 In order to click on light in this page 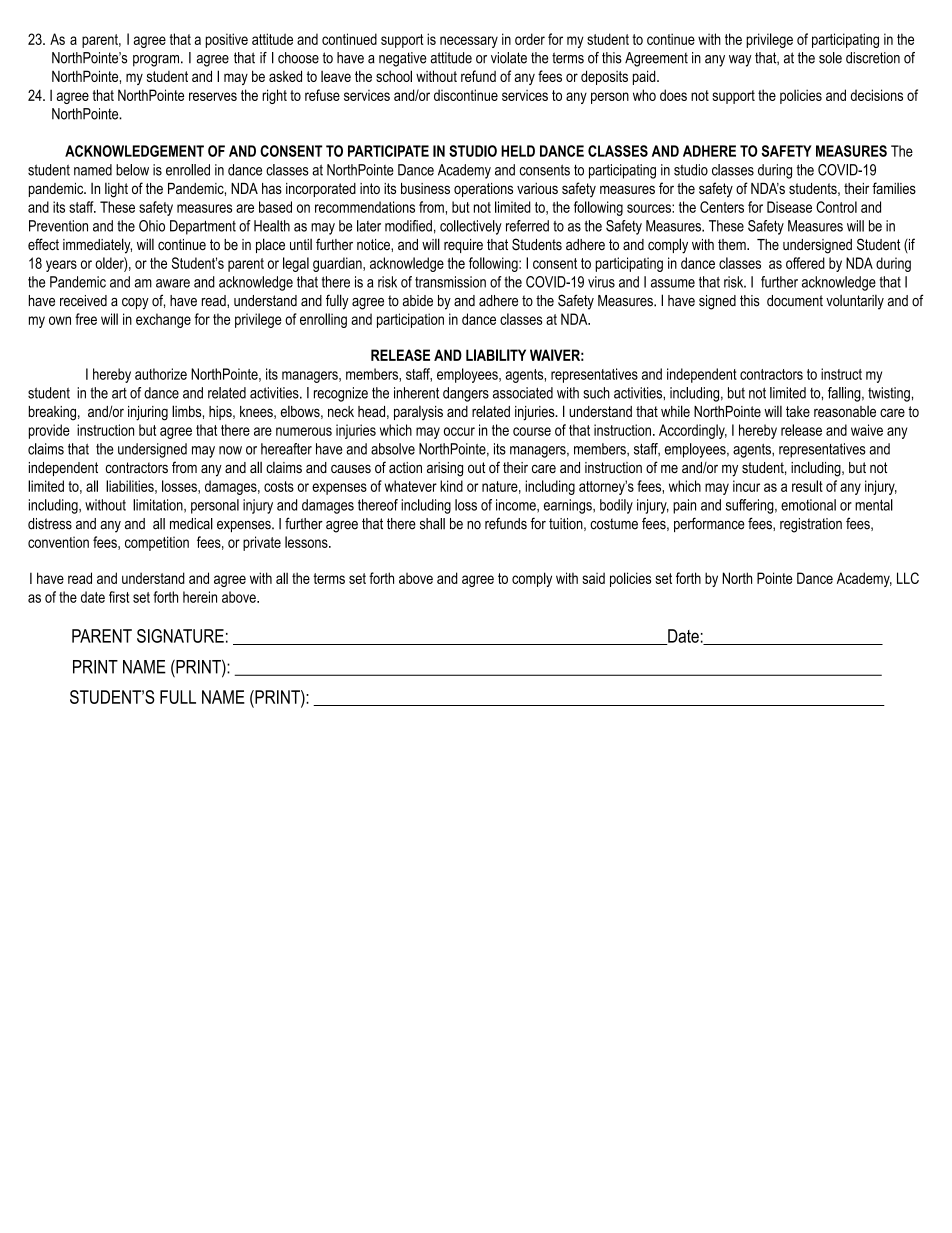, I will do `click(116, 190)`.
